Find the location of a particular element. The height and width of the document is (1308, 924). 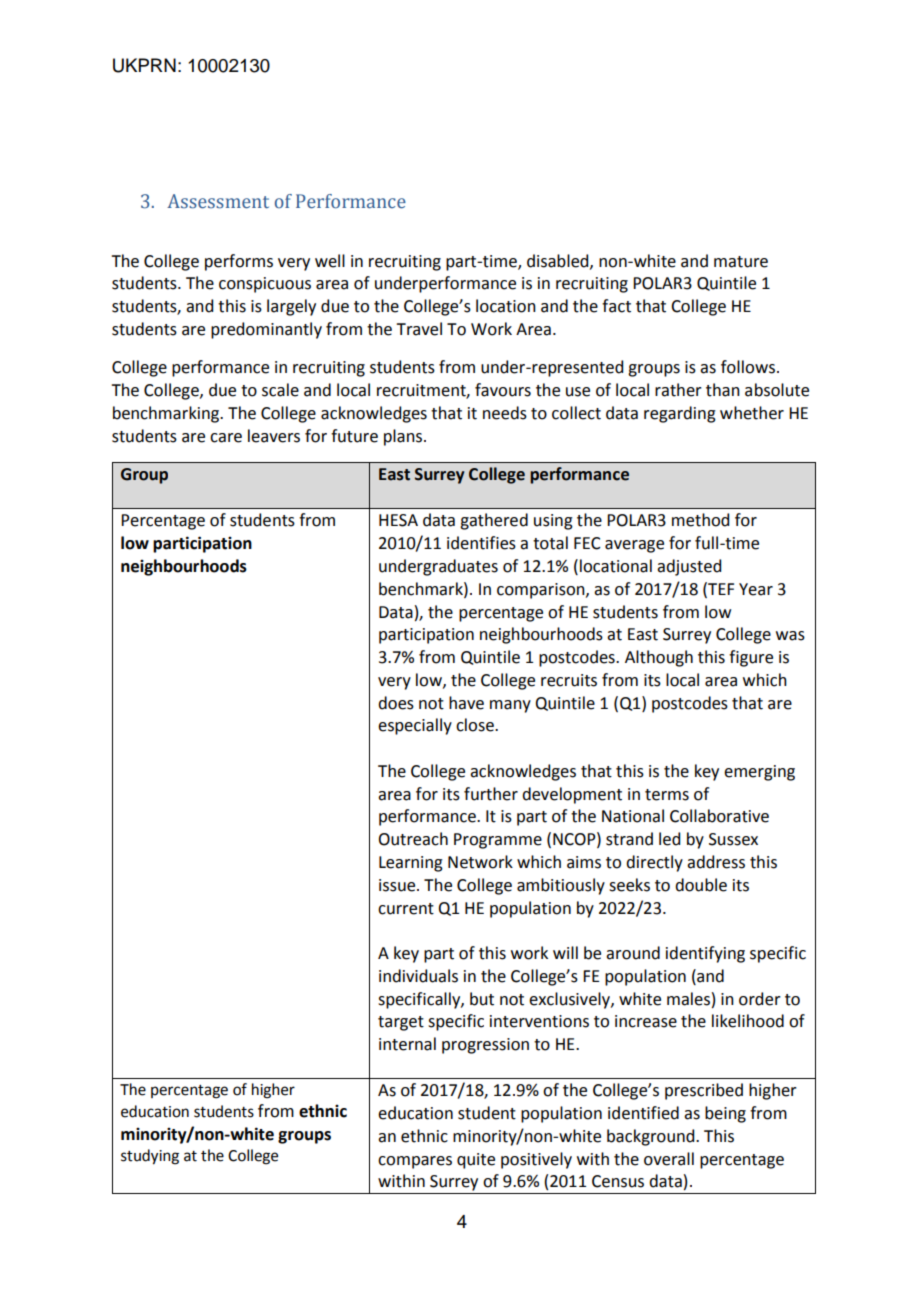

comparison is located at coordinates (542, 591).
